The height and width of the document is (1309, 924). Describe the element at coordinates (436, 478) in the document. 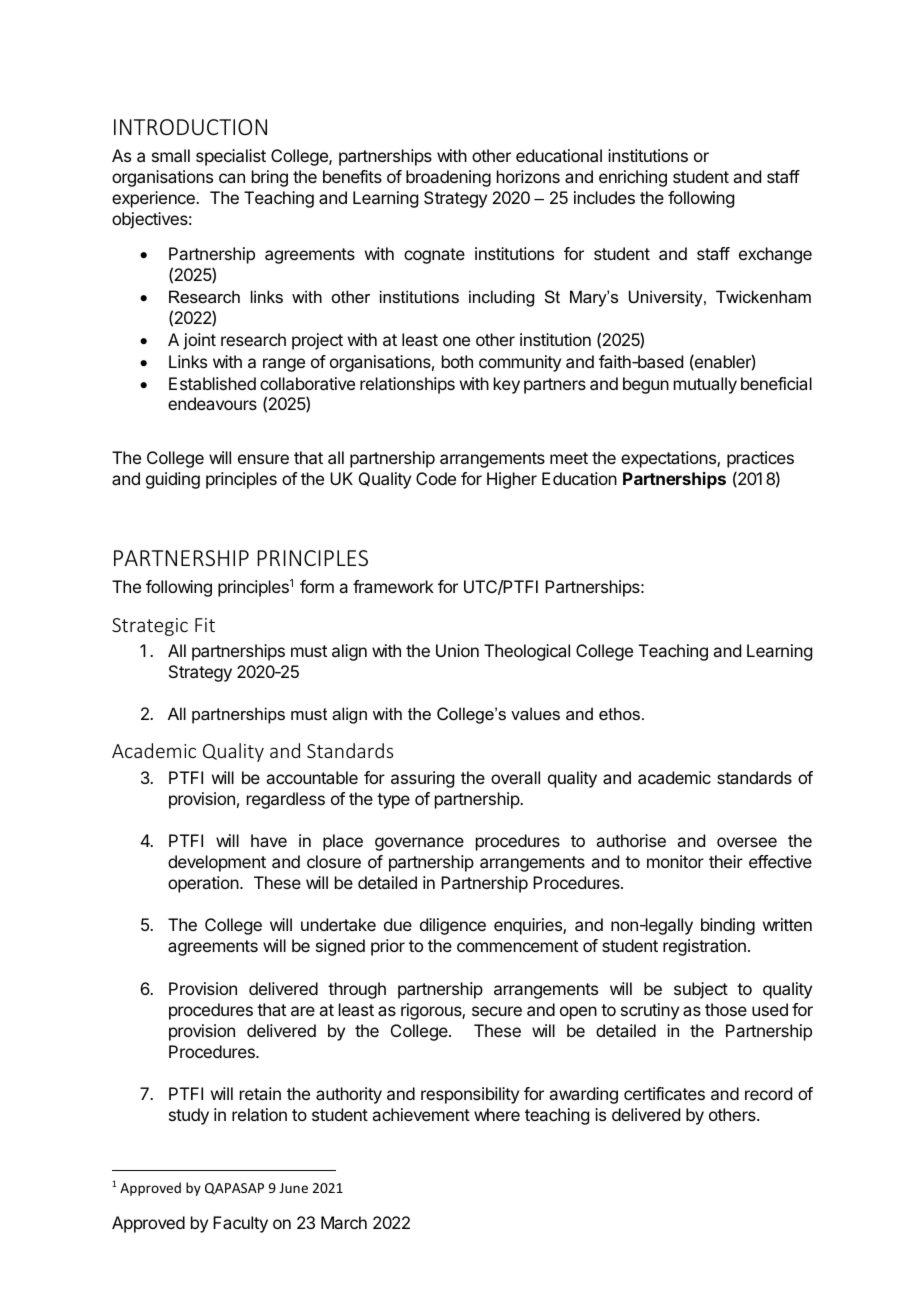

I see `Code` at that location.
